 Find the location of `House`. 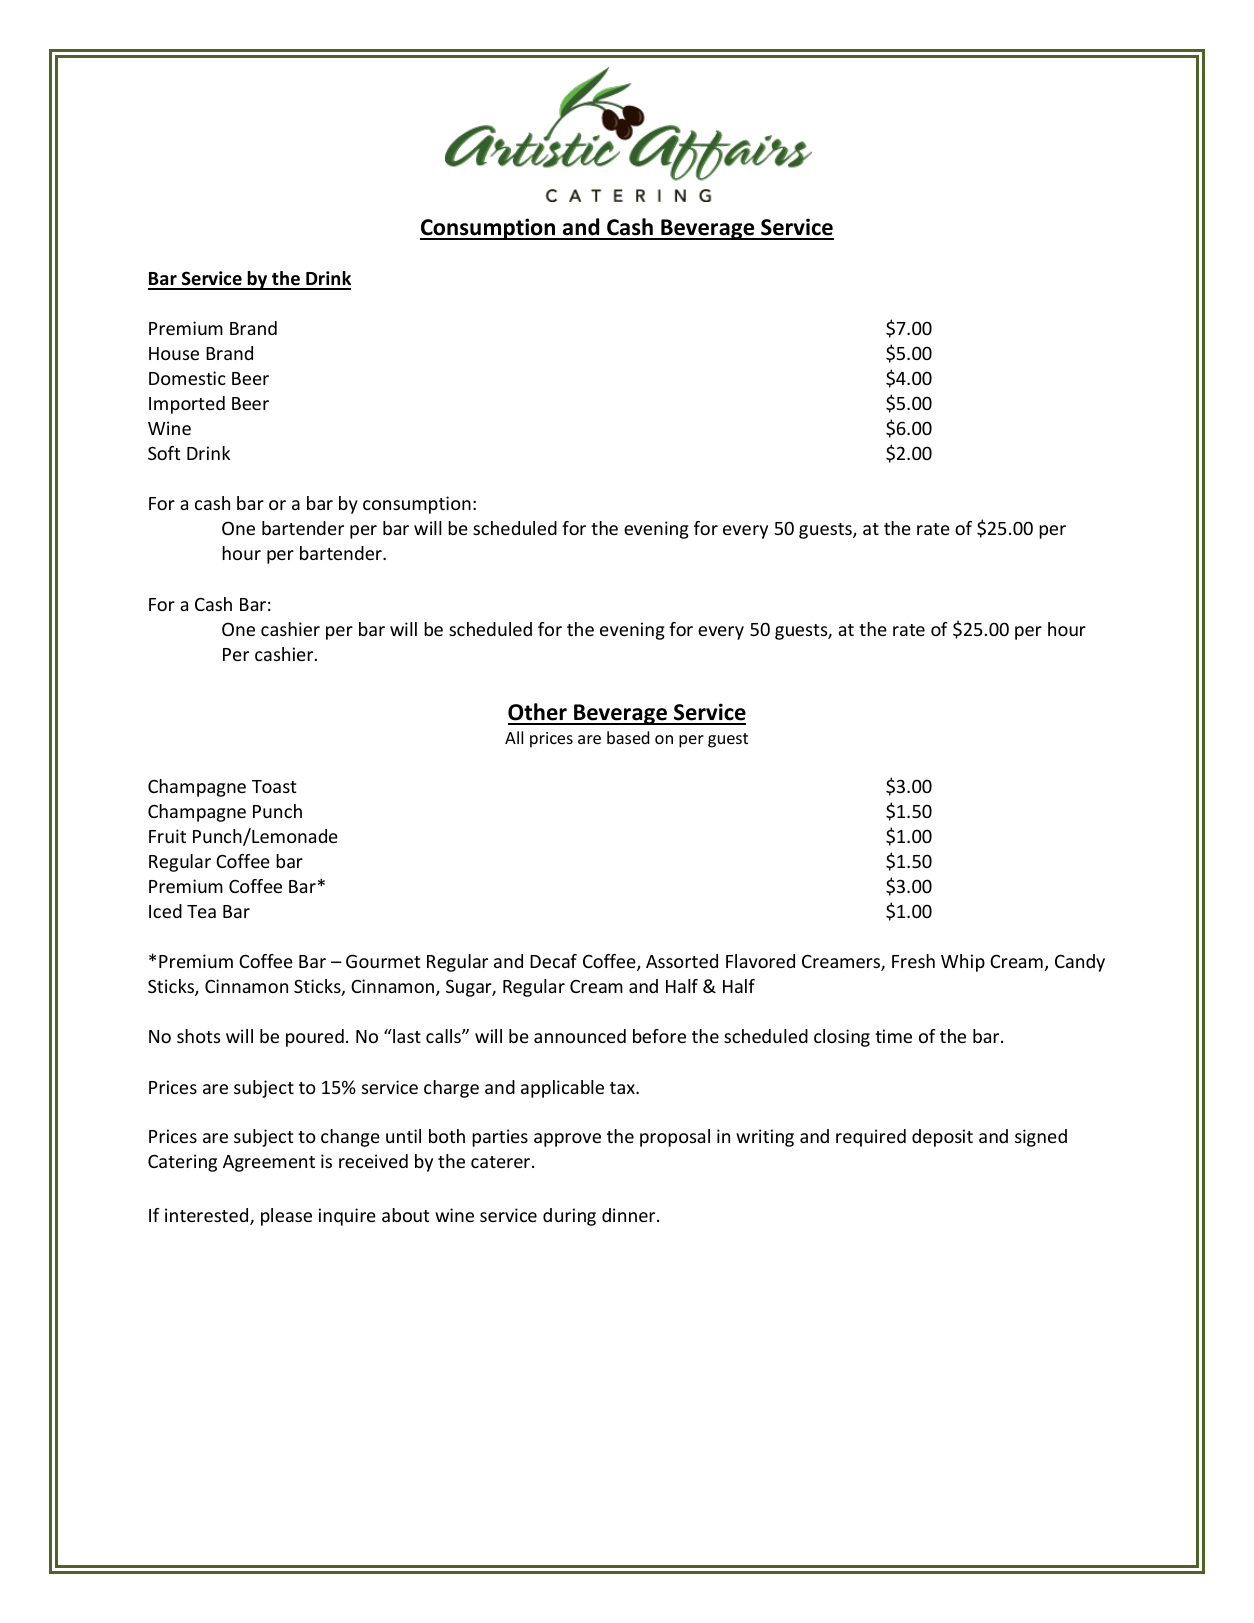

House is located at coordinates (174, 353).
